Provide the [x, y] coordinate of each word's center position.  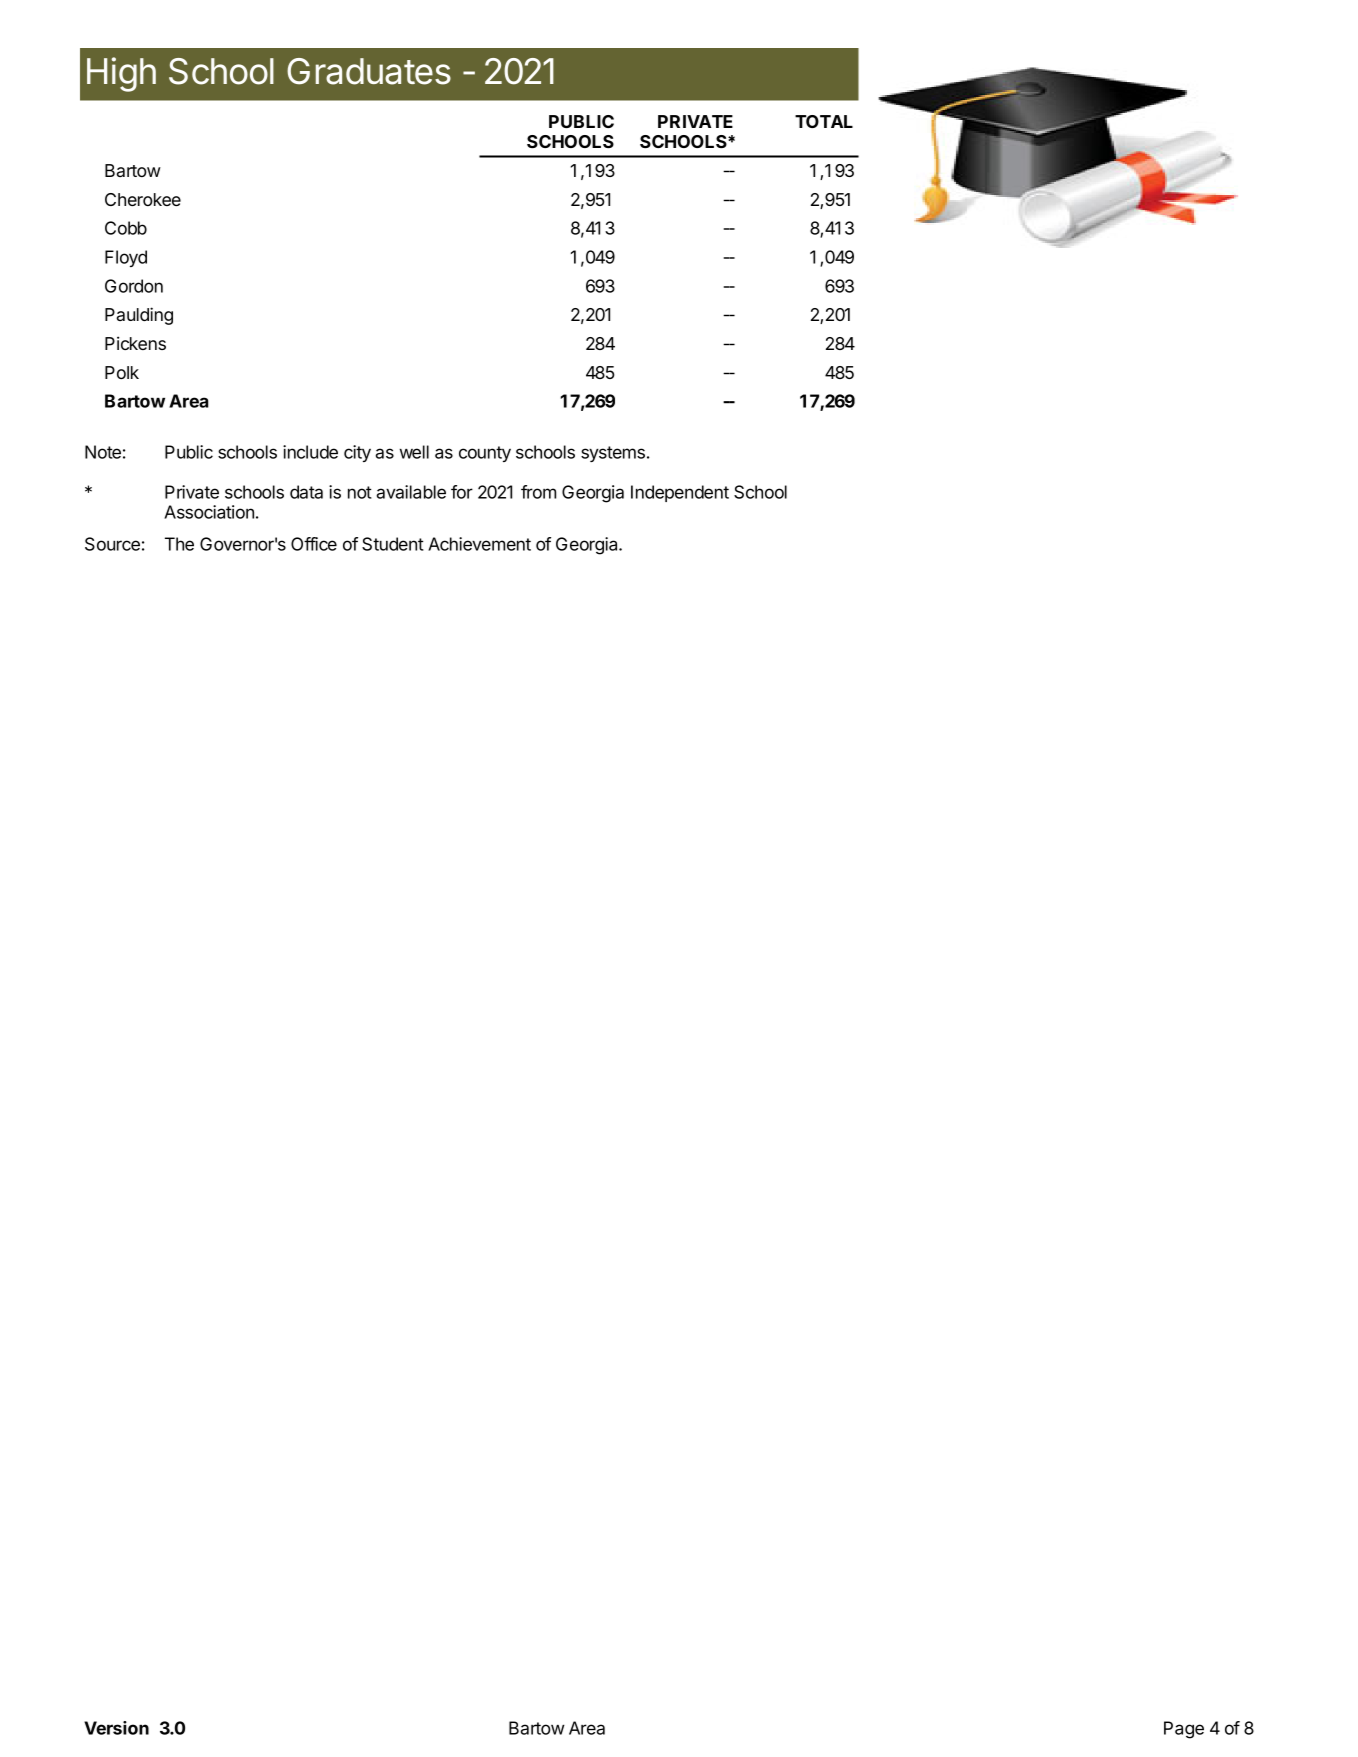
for [462, 492]
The [179, 544]
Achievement [479, 544]
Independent [680, 493]
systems [613, 454]
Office [314, 544]
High [121, 74]
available [411, 492]
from [538, 492]
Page [1184, 1730]
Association [209, 512]
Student [393, 544]
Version [116, 1728]
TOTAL [824, 121]
